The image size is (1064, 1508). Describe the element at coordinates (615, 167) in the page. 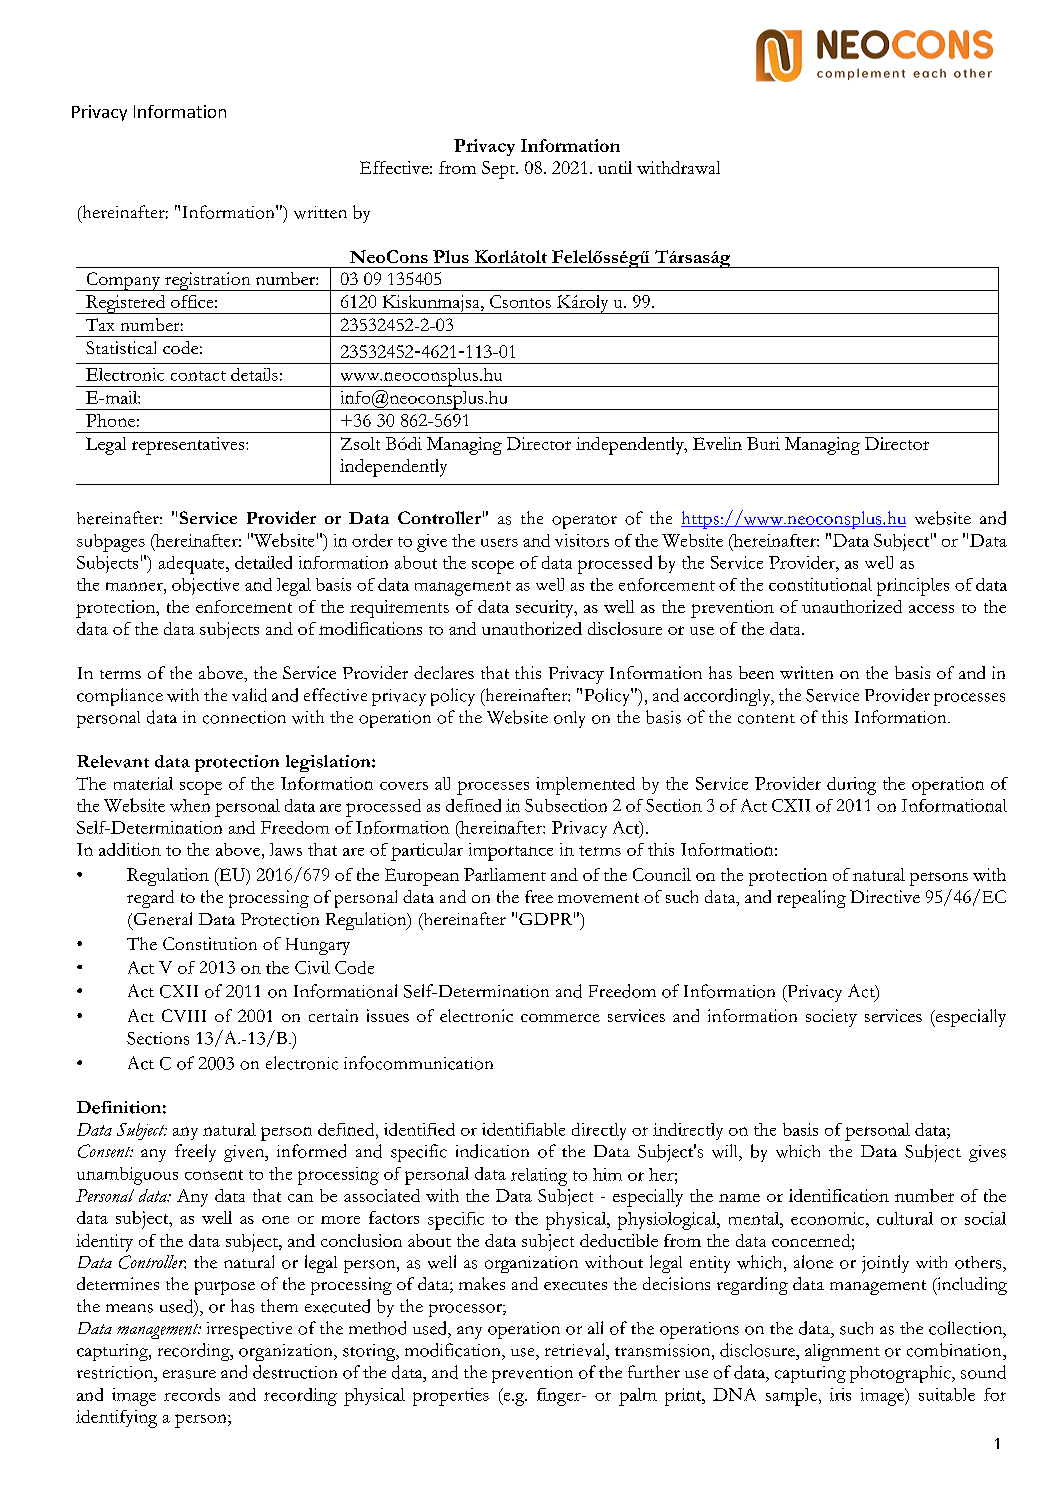

I see `until` at that location.
